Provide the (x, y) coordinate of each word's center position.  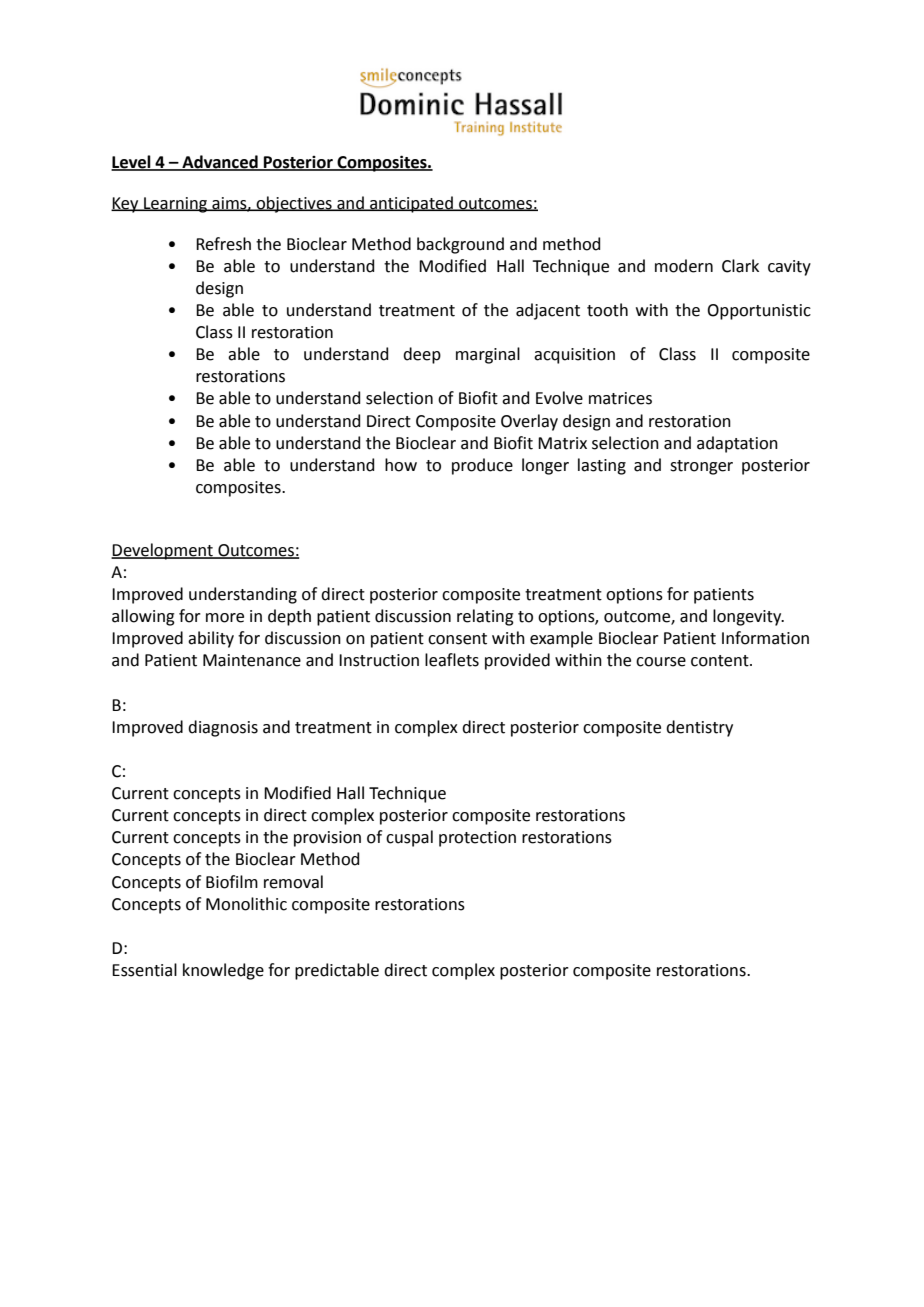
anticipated (411, 204)
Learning (176, 205)
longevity (748, 617)
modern (684, 266)
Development (163, 551)
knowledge (223, 971)
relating (485, 617)
